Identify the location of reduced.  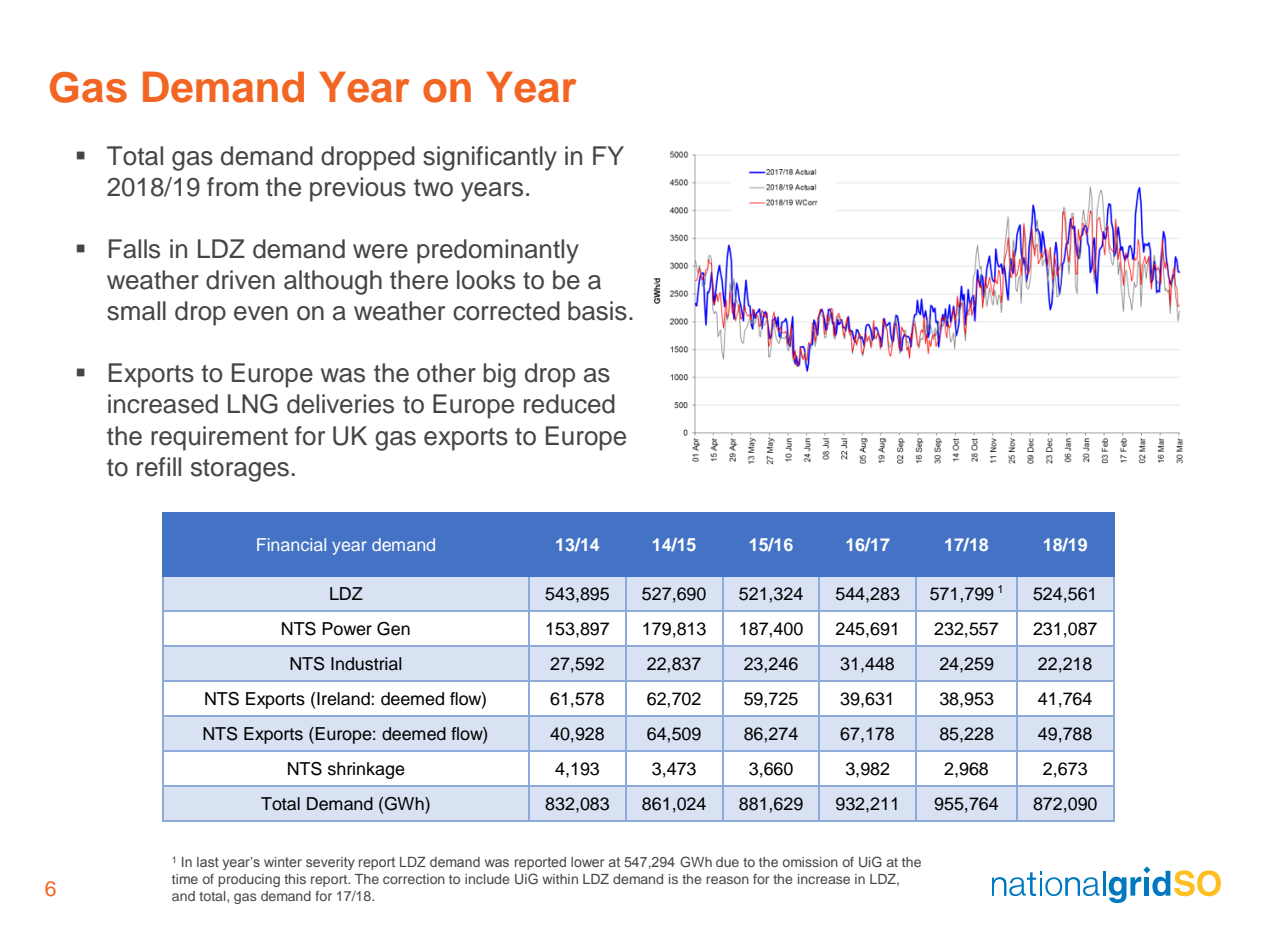
(569, 404).
